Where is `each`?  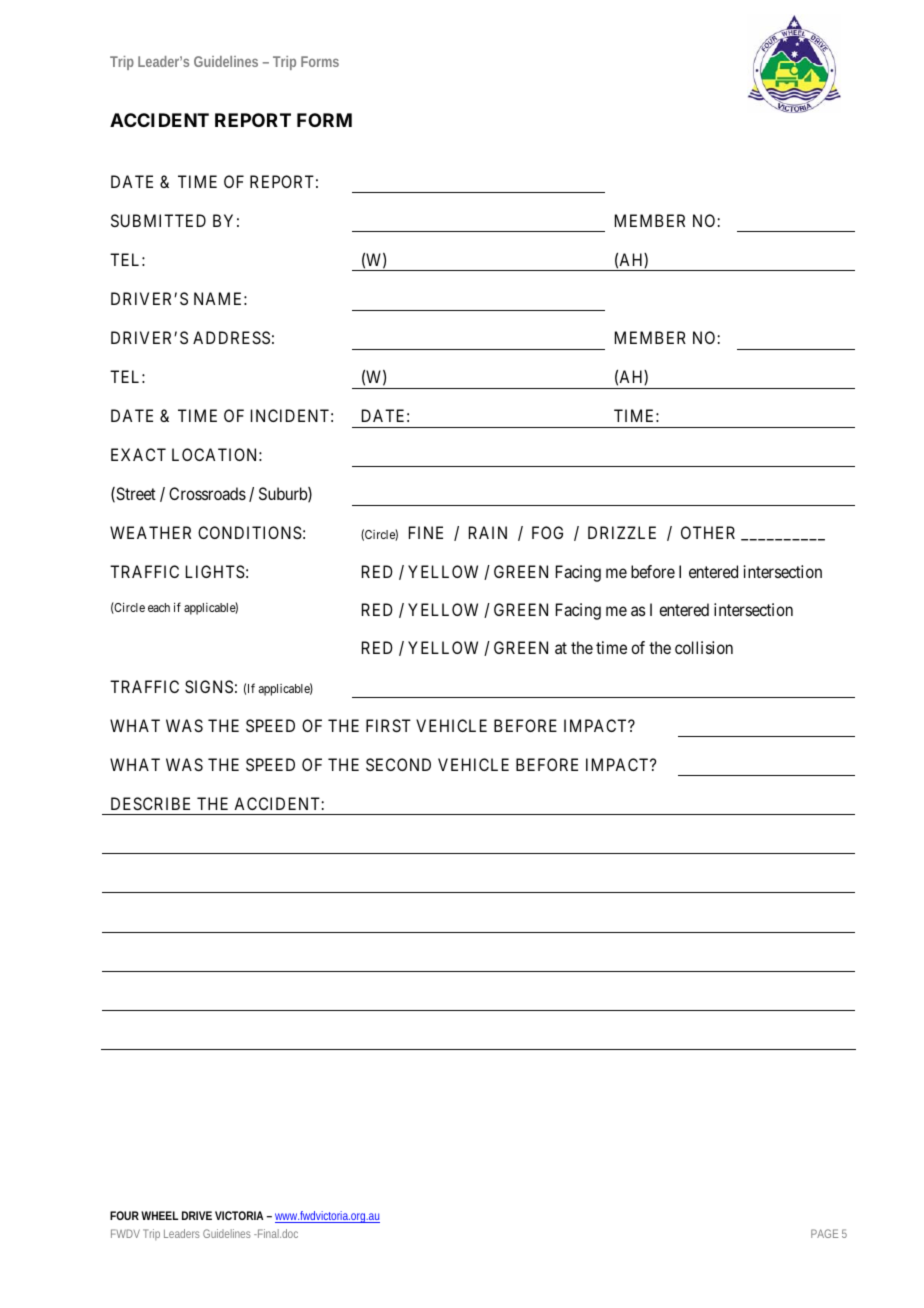
each is located at coordinates (159, 607).
